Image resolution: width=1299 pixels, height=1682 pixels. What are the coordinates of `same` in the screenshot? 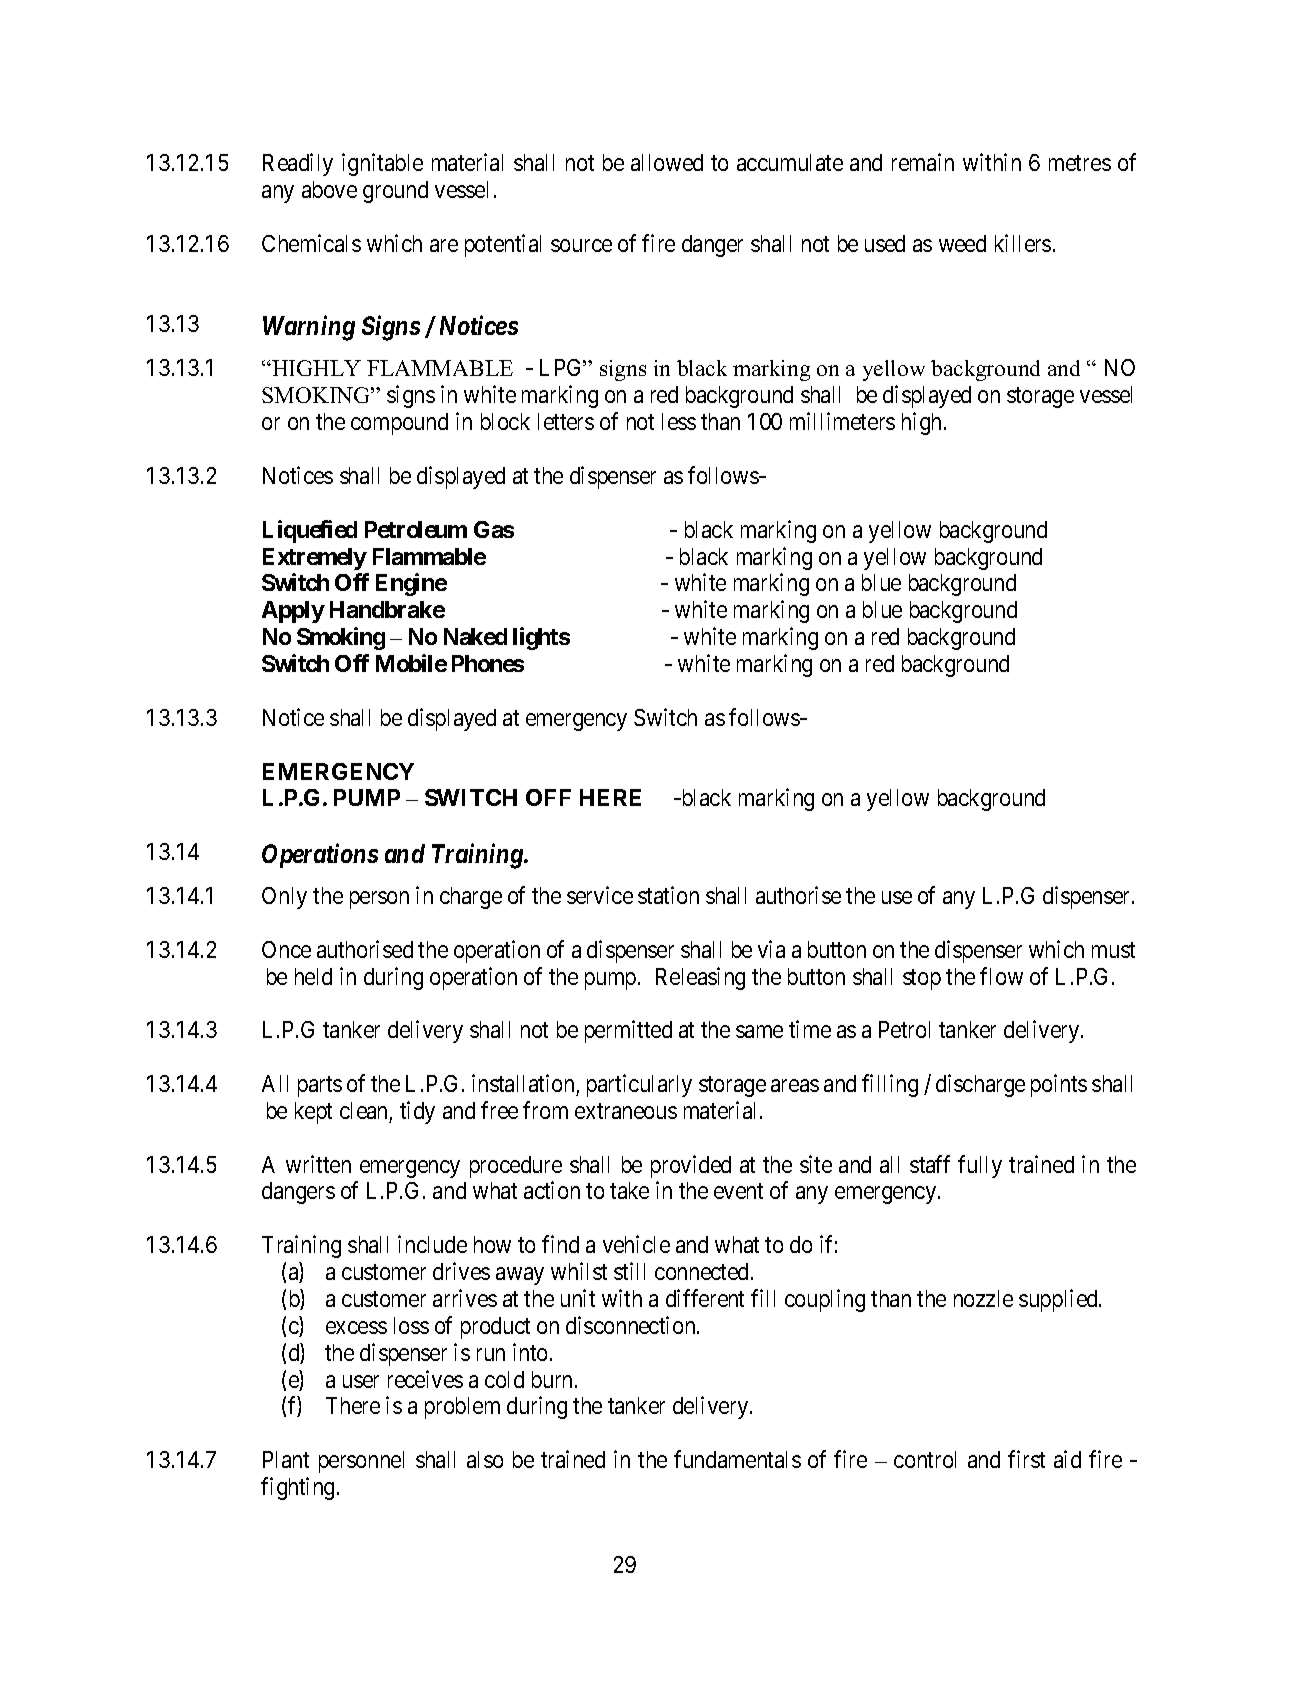 It's located at (759, 1032).
